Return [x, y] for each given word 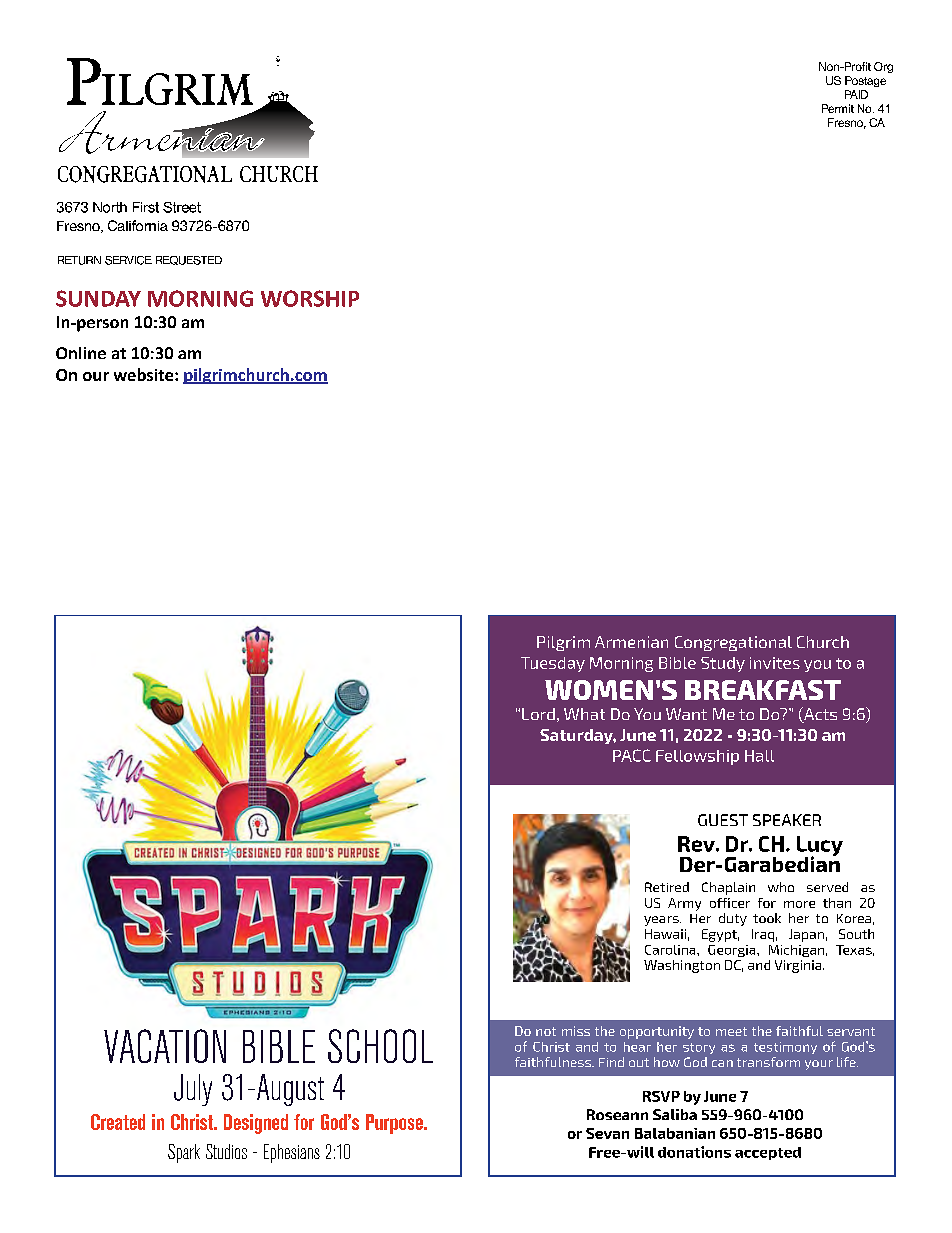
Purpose [395, 1124]
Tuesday [553, 664]
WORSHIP [310, 298]
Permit [838, 108]
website [145, 374]
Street [182, 207]
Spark [184, 1153]
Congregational [733, 643]
